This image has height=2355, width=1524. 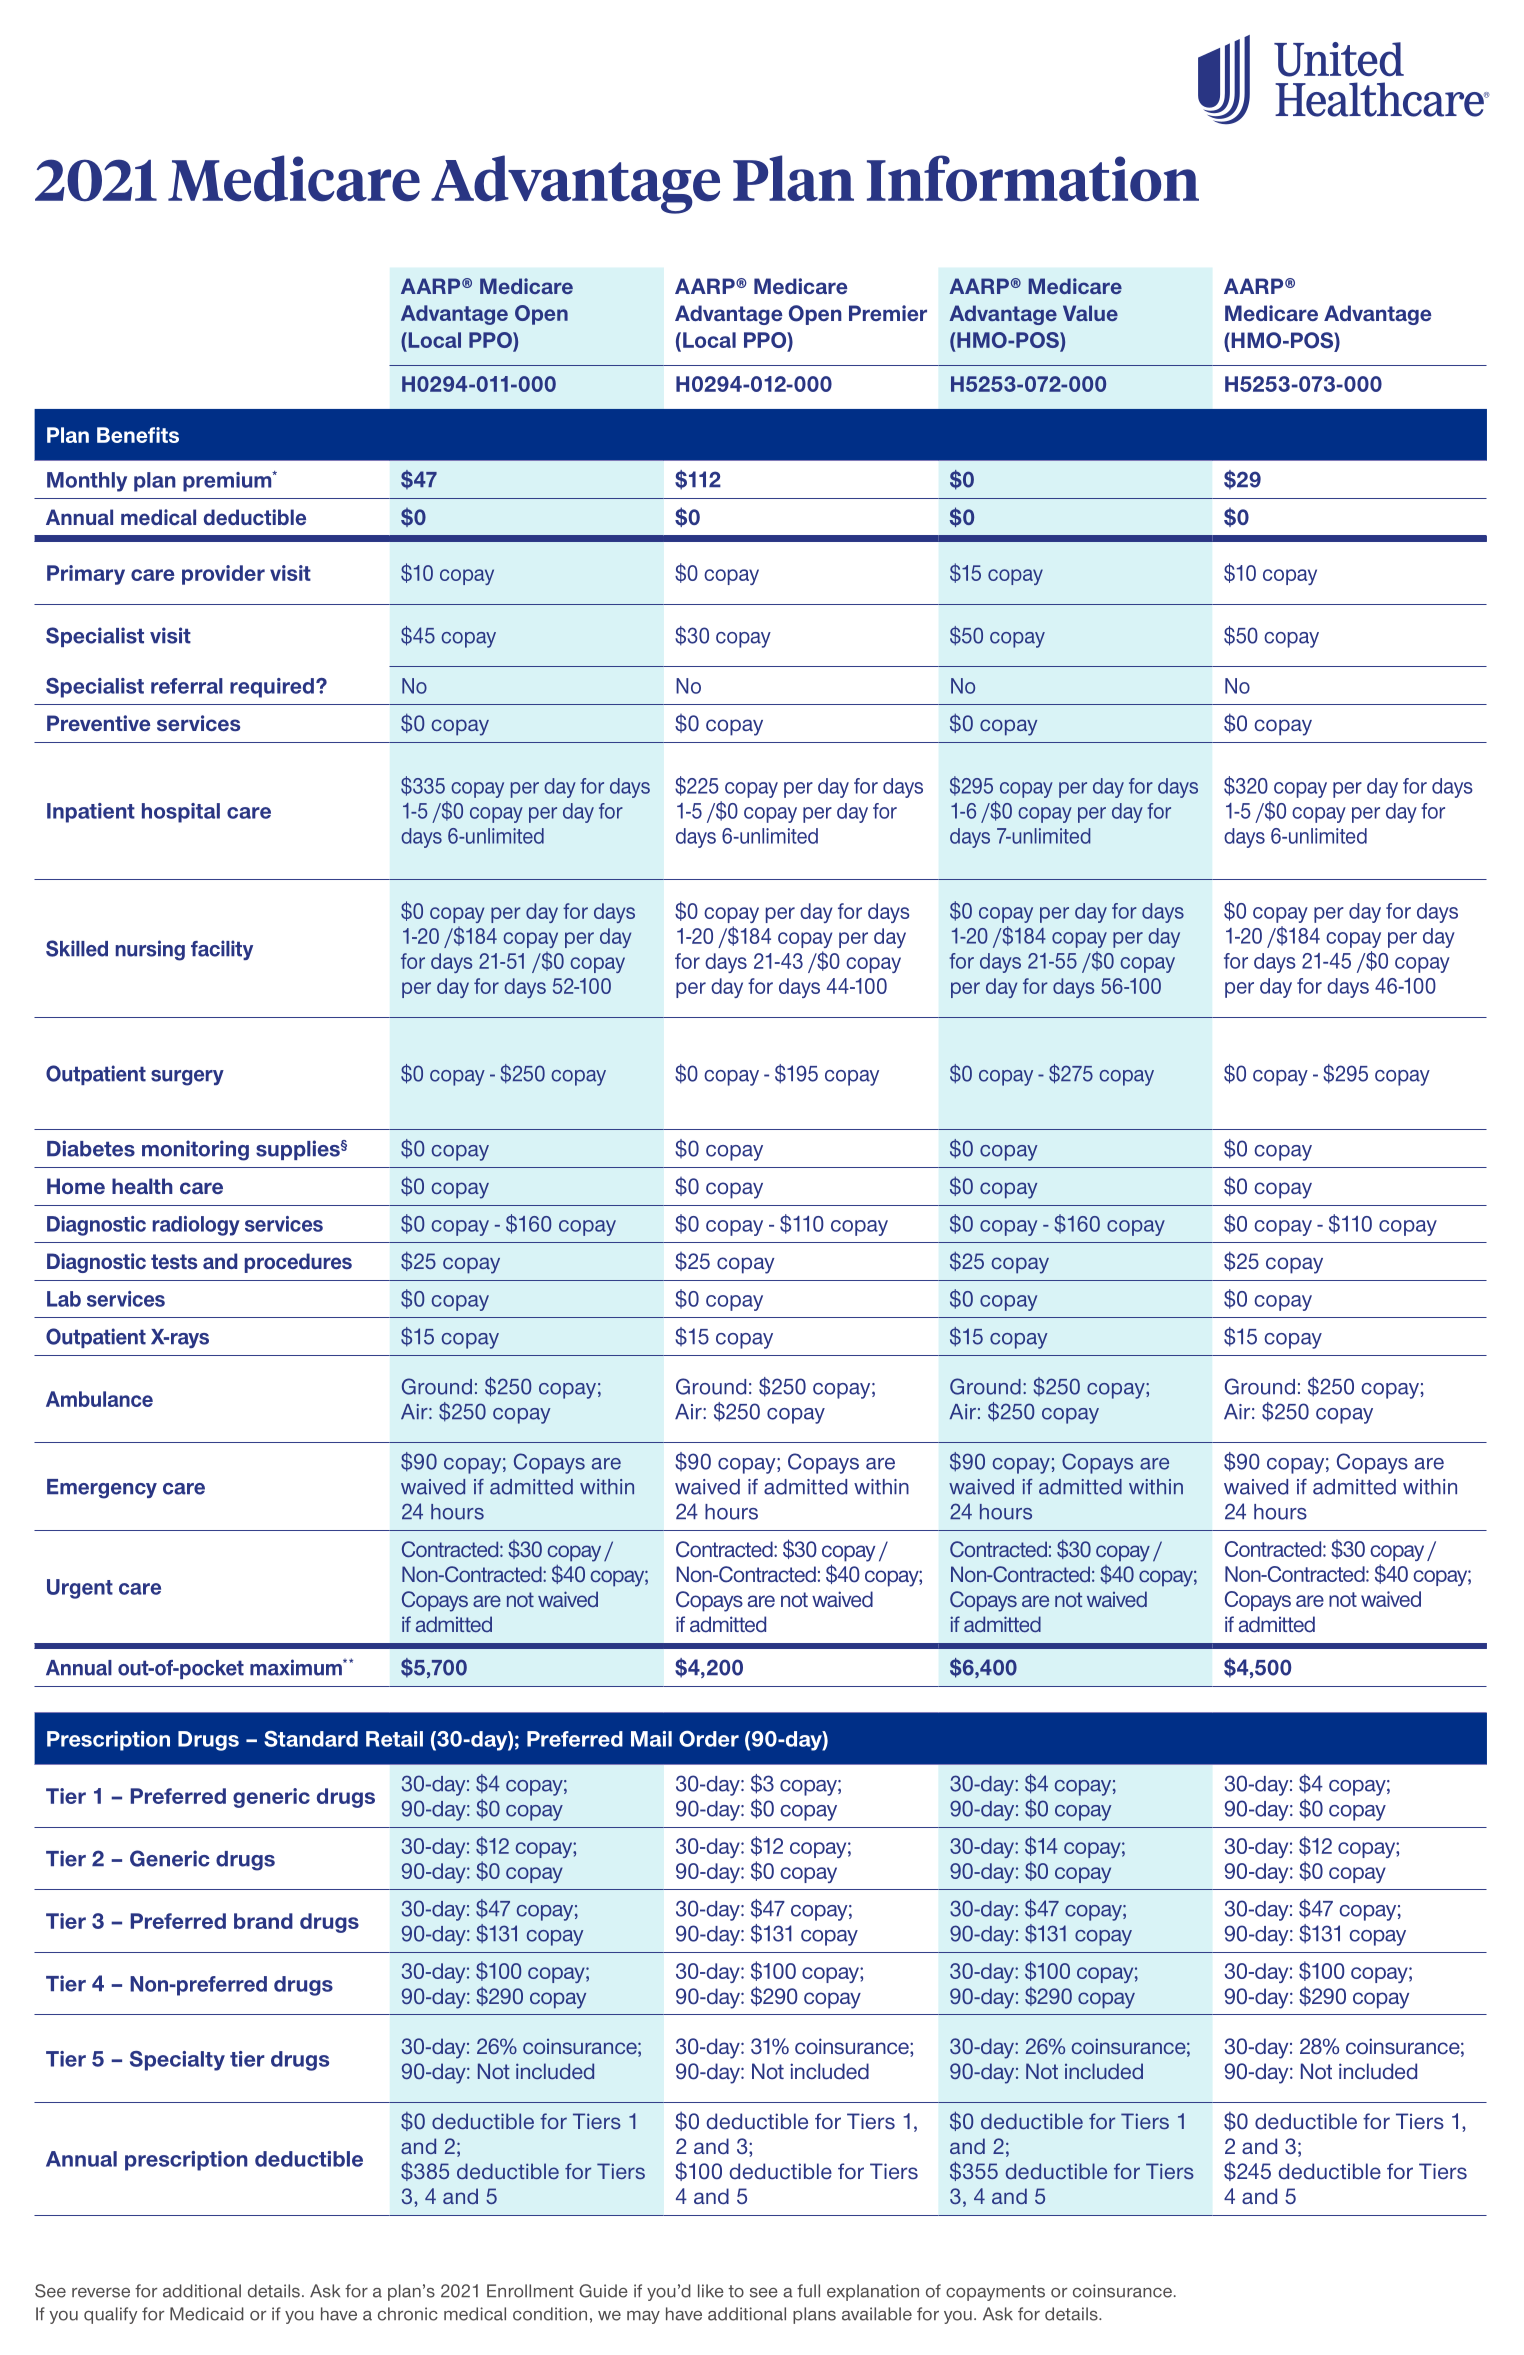 I want to click on radiology, so click(x=196, y=1226).
